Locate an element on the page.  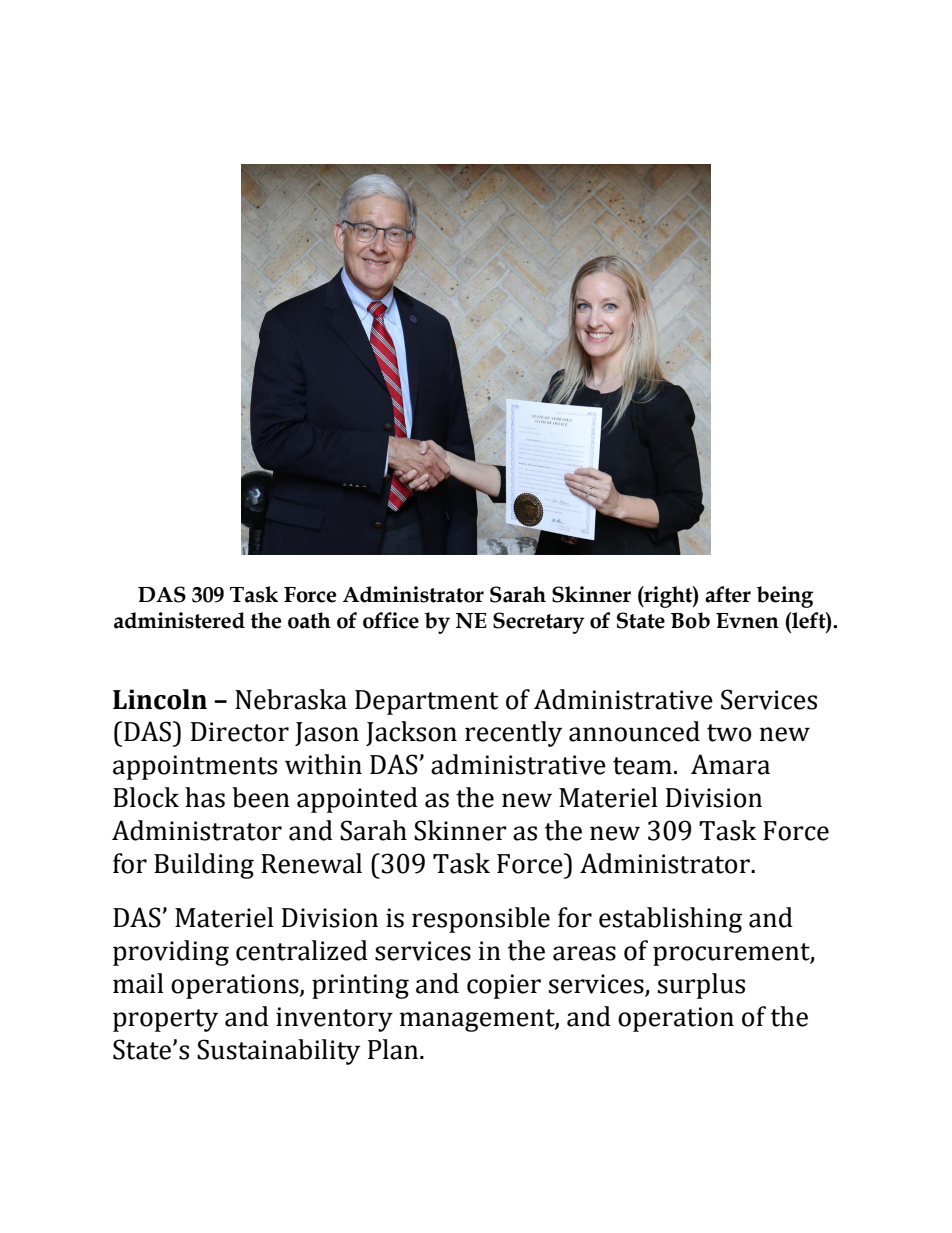
Bob is located at coordinates (690, 620).
